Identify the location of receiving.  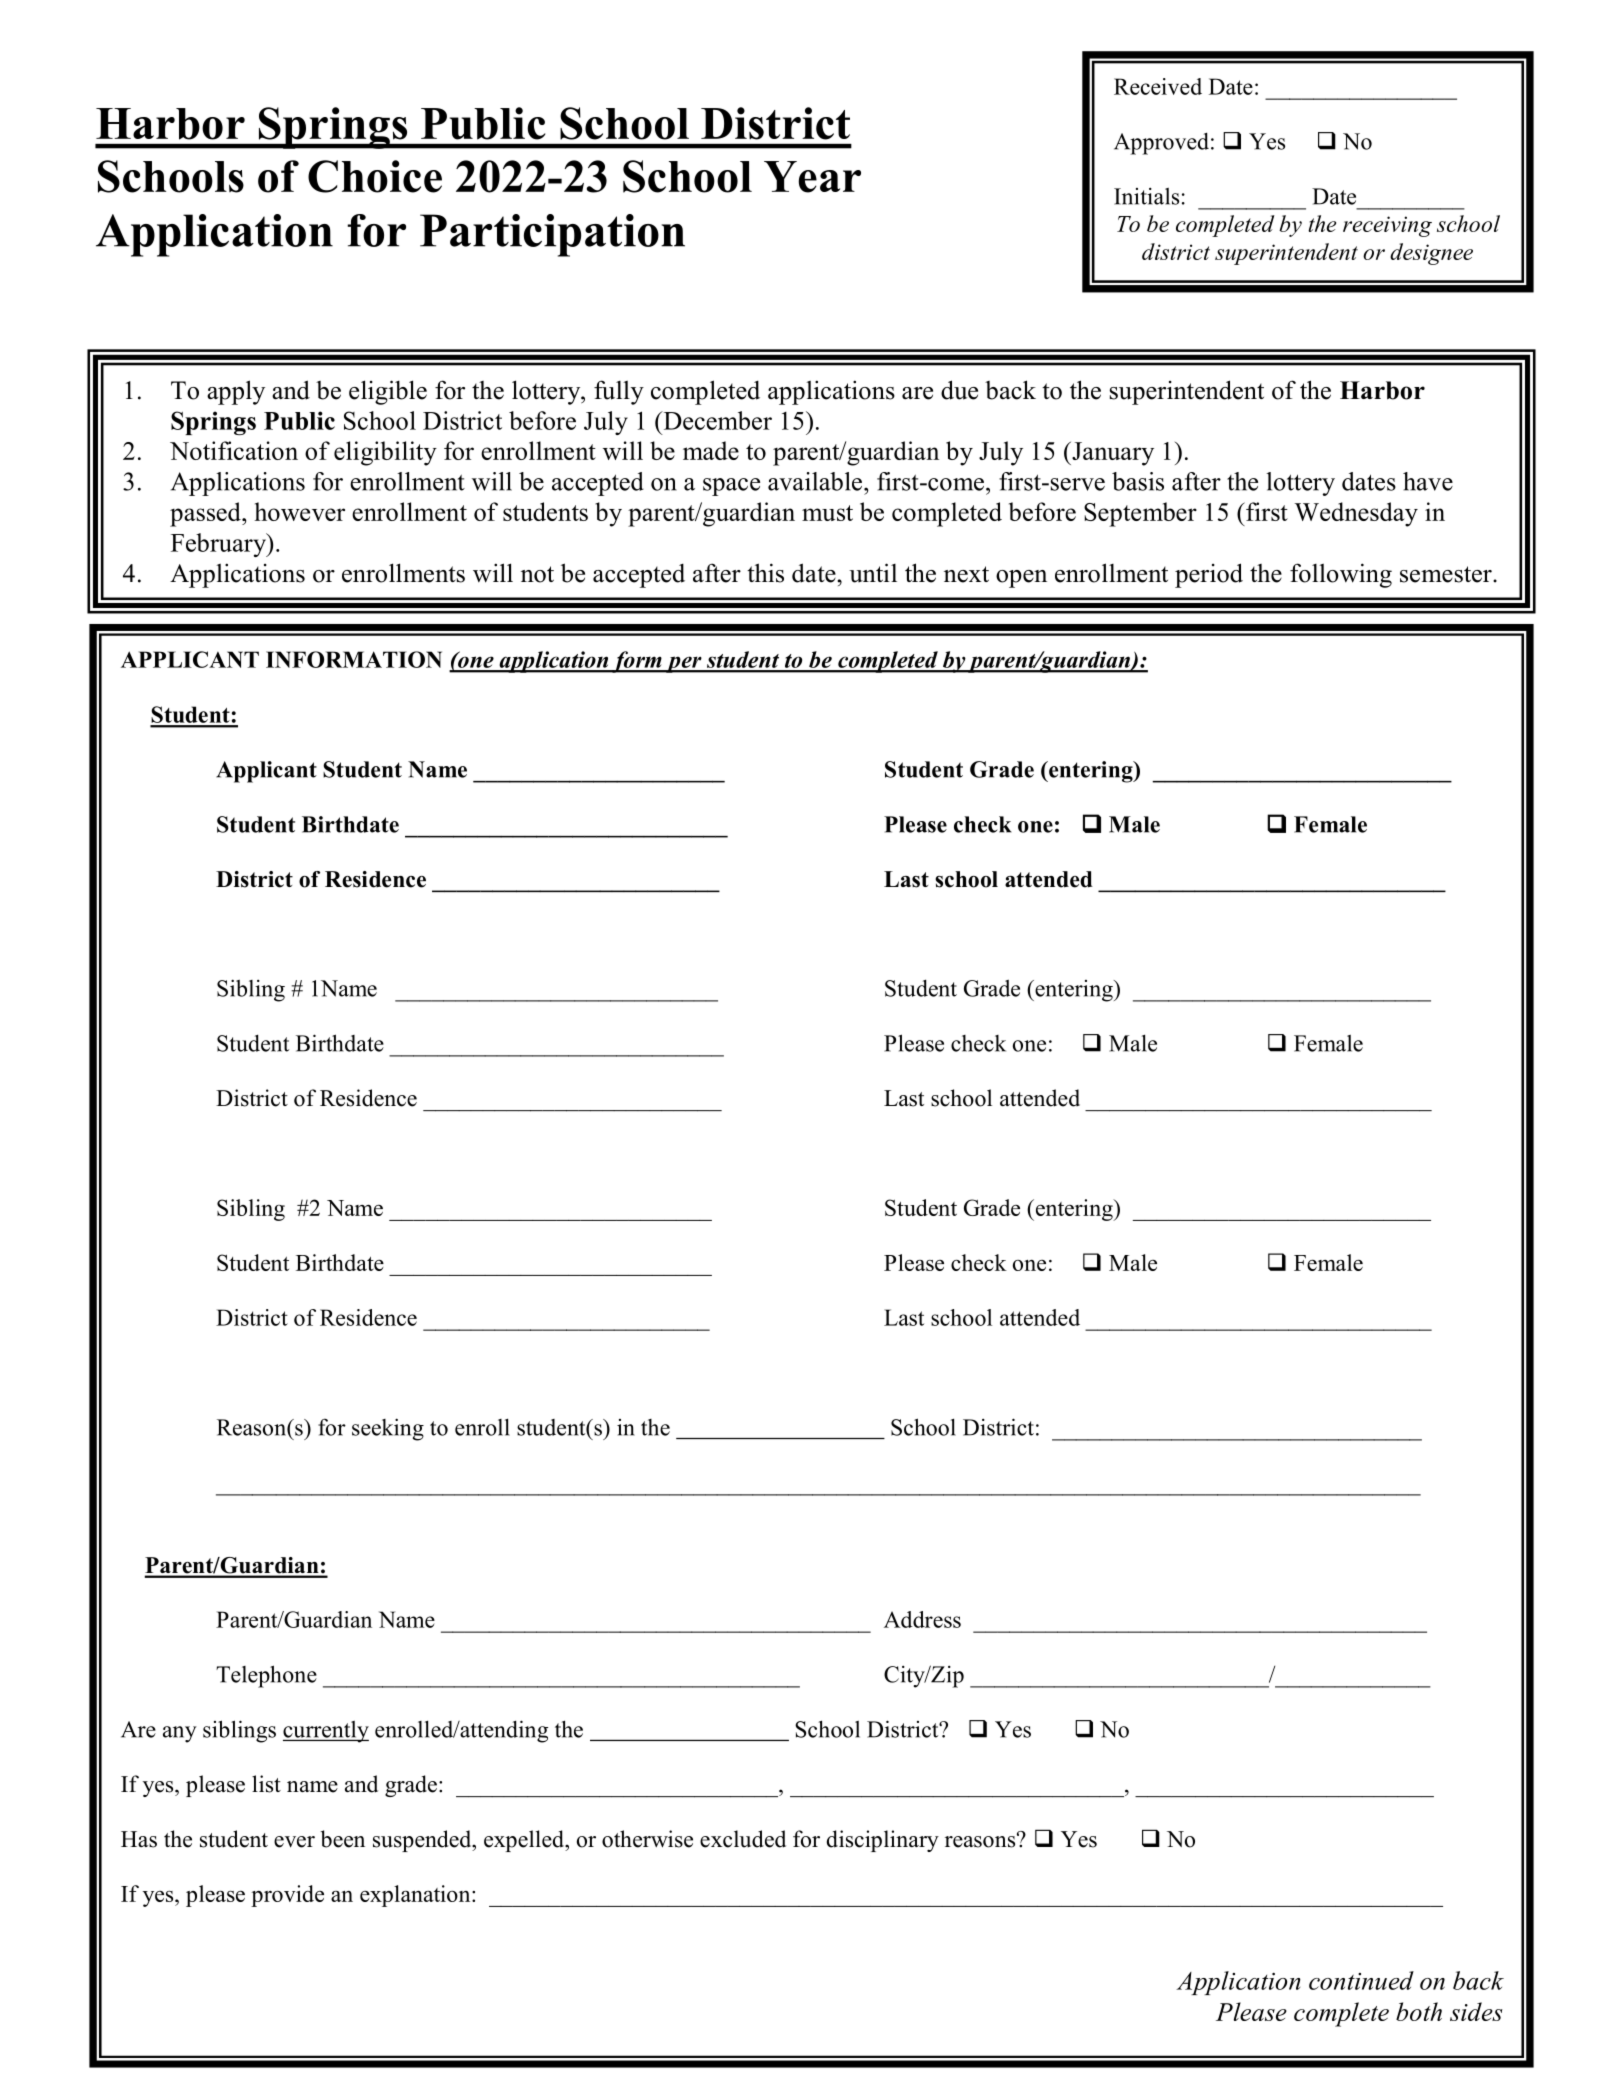
(1387, 226).
